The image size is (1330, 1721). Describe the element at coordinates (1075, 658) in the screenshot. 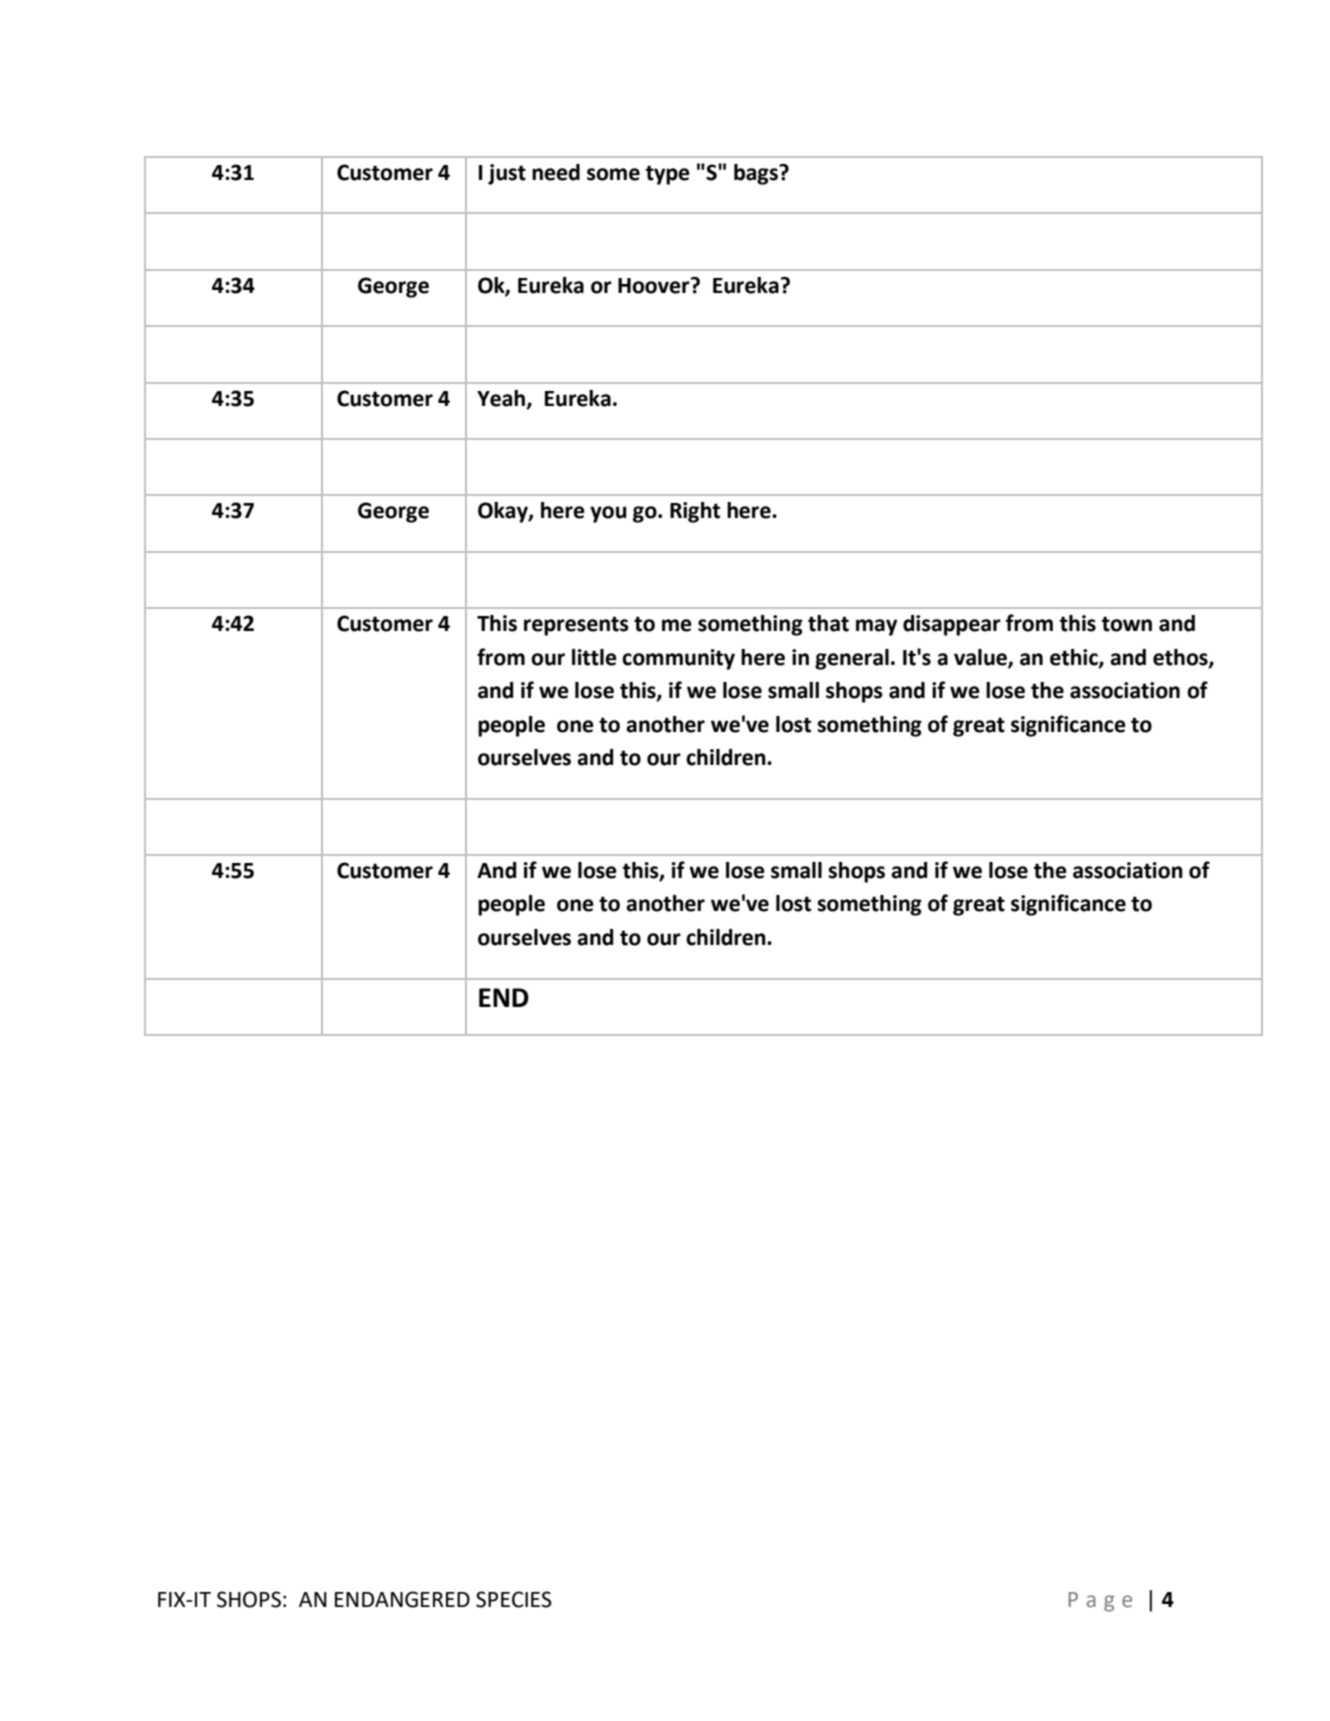

I see `ethic` at that location.
